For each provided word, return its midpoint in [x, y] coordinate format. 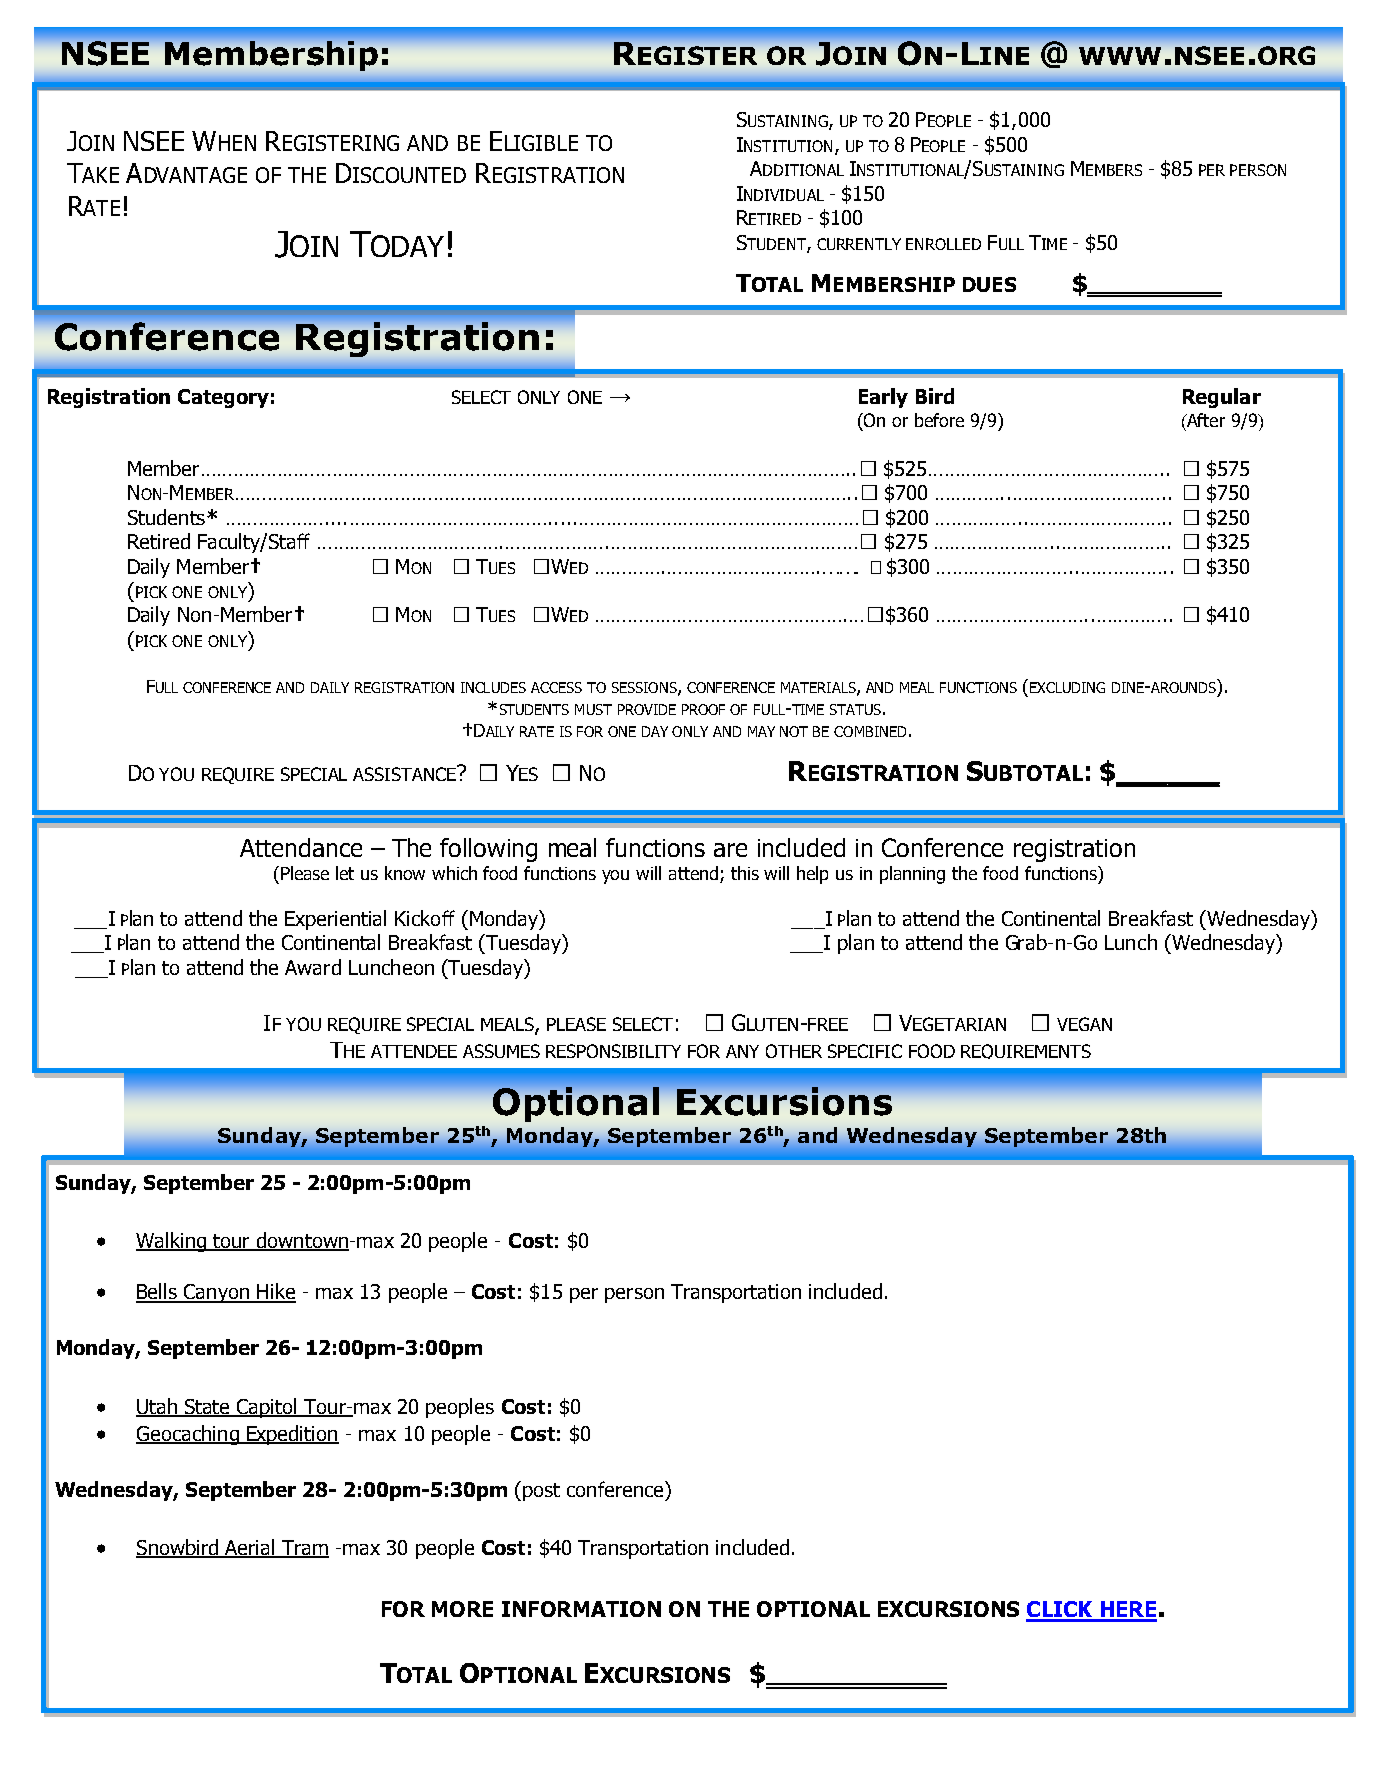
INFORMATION [581, 1609]
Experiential [335, 920]
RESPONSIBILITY [613, 1051]
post [541, 1492]
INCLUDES [493, 687]
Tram [304, 1549]
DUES [989, 284]
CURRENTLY [859, 244]
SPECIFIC [865, 1051]
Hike [275, 1292]
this [745, 873]
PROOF [703, 709]
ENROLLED [943, 244]
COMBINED [870, 731]
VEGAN [1084, 1024]
